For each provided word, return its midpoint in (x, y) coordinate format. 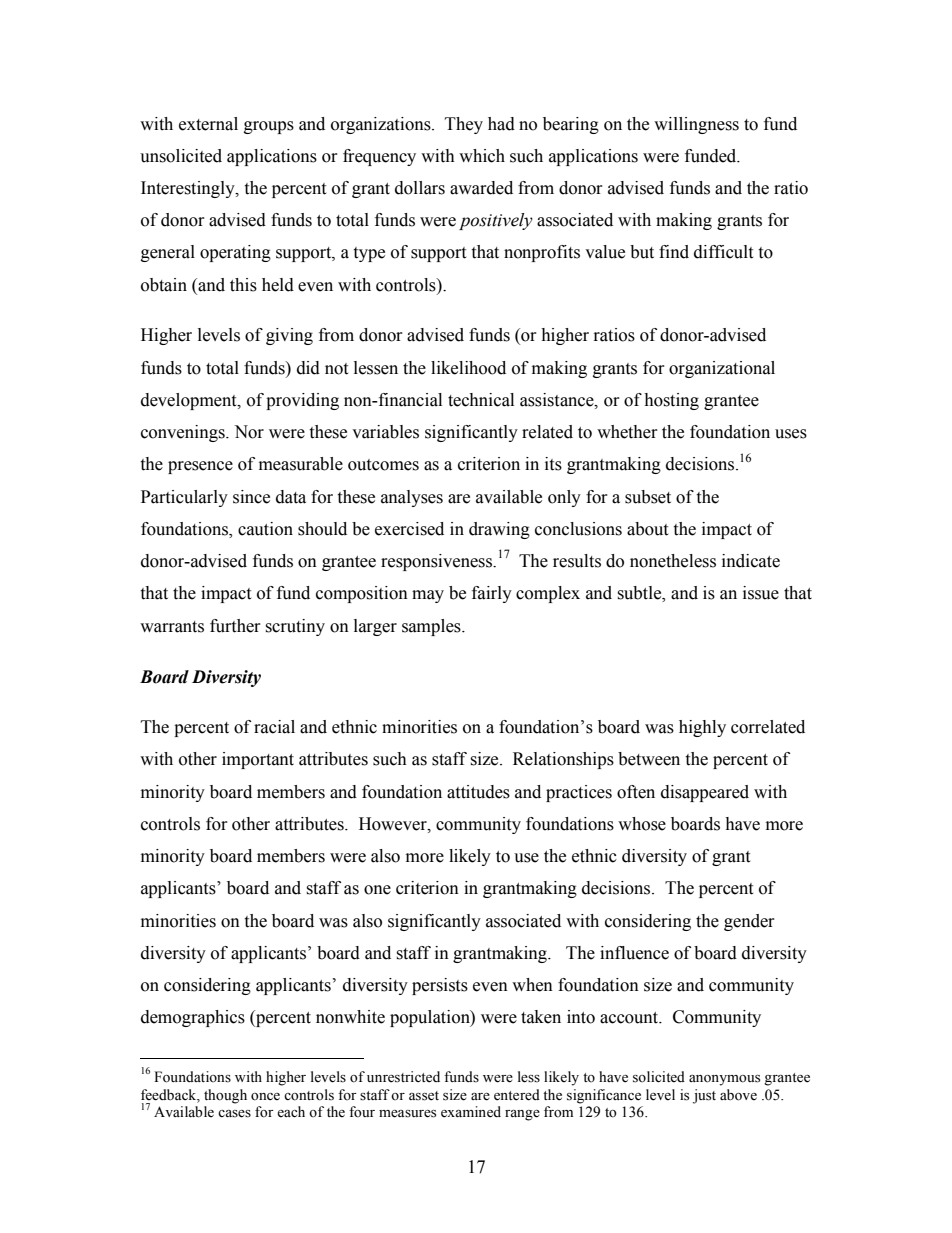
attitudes (478, 792)
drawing (499, 530)
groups (269, 127)
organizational (722, 369)
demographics (193, 1018)
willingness (696, 125)
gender (749, 922)
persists (440, 986)
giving (289, 336)
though (225, 1096)
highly (702, 728)
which (482, 156)
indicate (751, 561)
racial (274, 727)
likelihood (468, 368)
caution (265, 529)
